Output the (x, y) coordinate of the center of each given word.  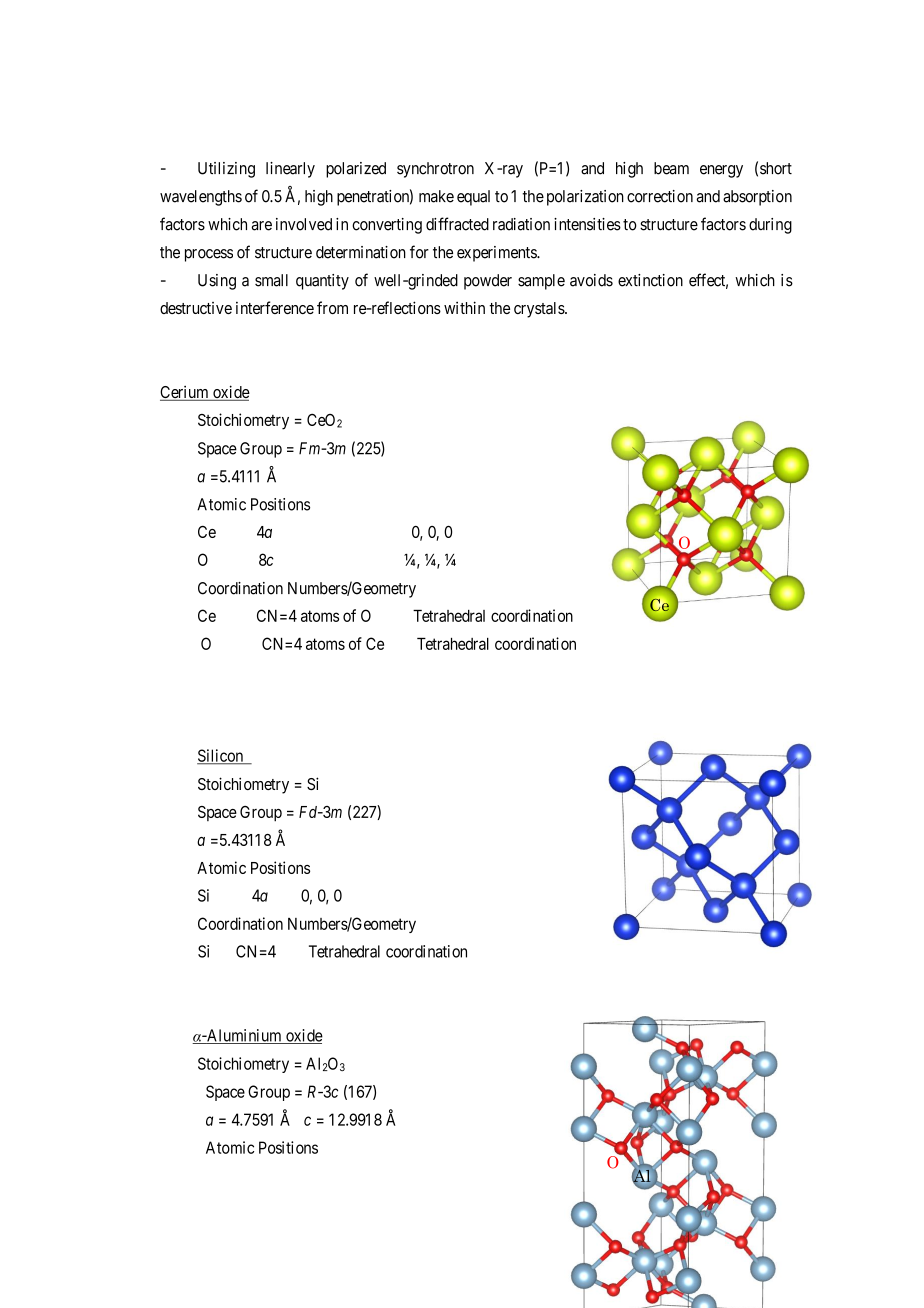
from (332, 307)
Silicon (221, 756)
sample (541, 282)
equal (473, 198)
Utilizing (226, 170)
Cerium (185, 393)
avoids (591, 280)
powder (488, 282)
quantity (322, 282)
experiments (497, 254)
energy (721, 171)
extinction (650, 280)
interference (275, 307)
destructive (196, 308)
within (464, 307)
